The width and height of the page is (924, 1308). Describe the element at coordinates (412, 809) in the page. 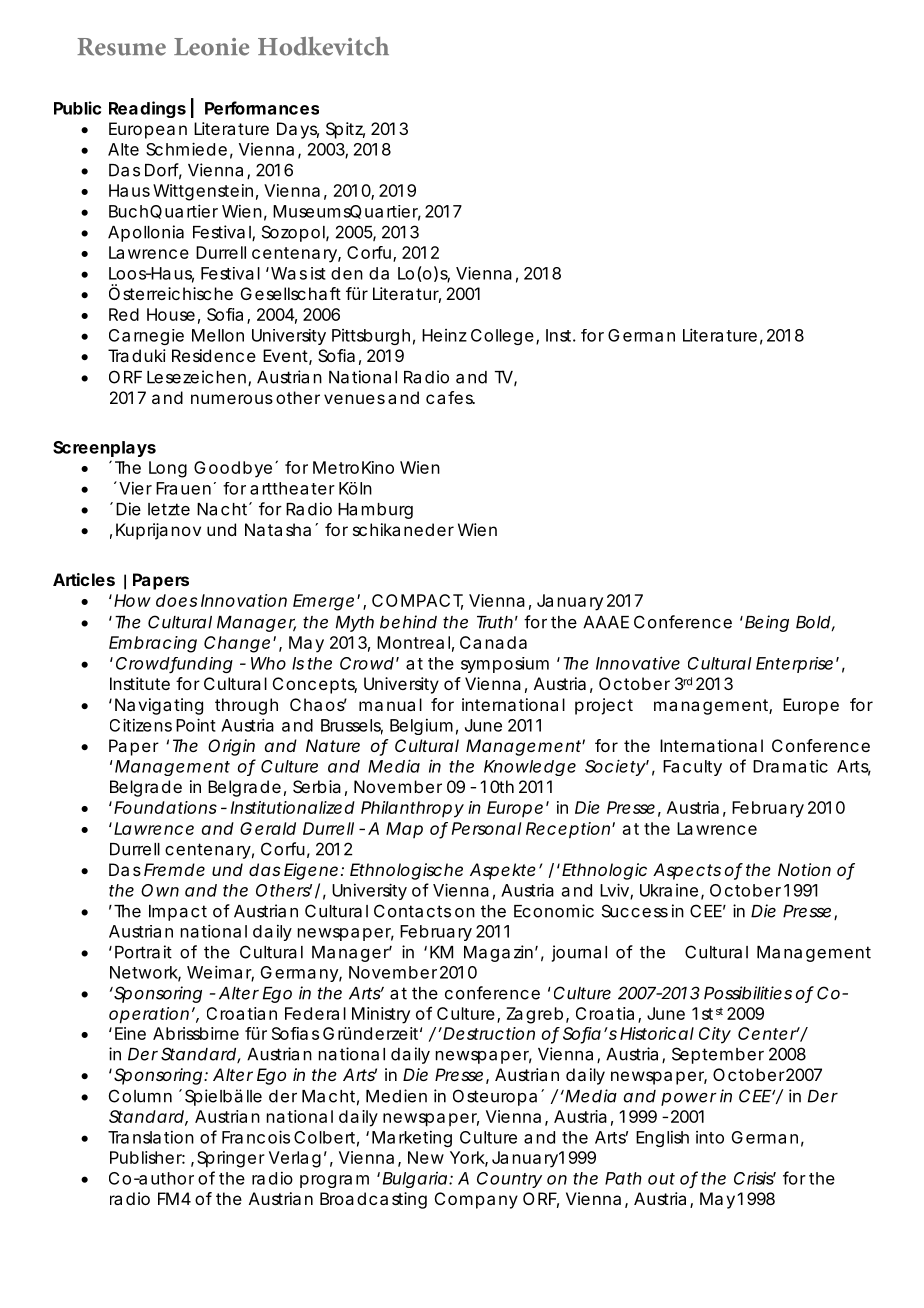

I see `Philanthropy` at that location.
